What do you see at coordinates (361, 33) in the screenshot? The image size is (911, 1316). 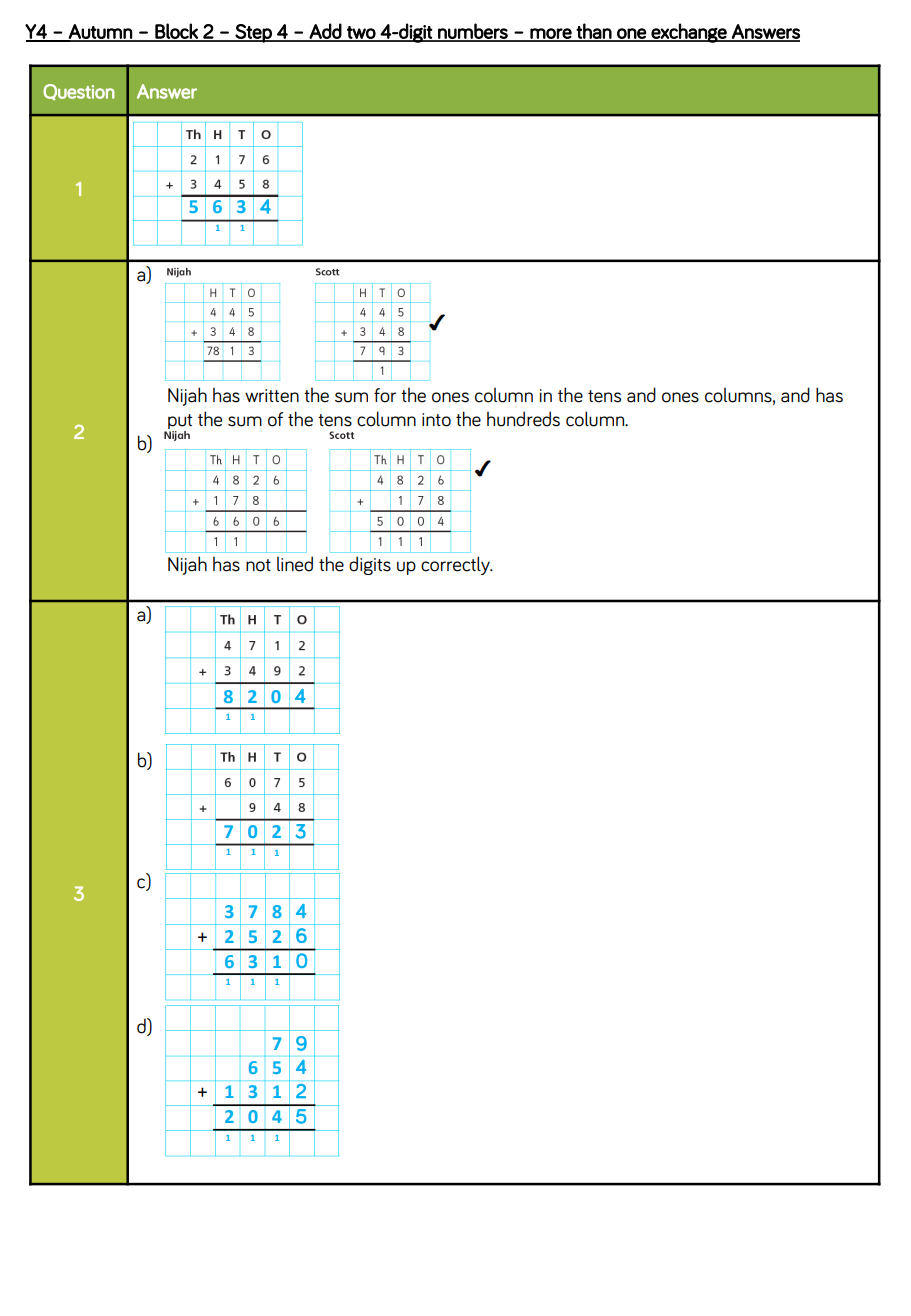 I see `two` at bounding box center [361, 33].
